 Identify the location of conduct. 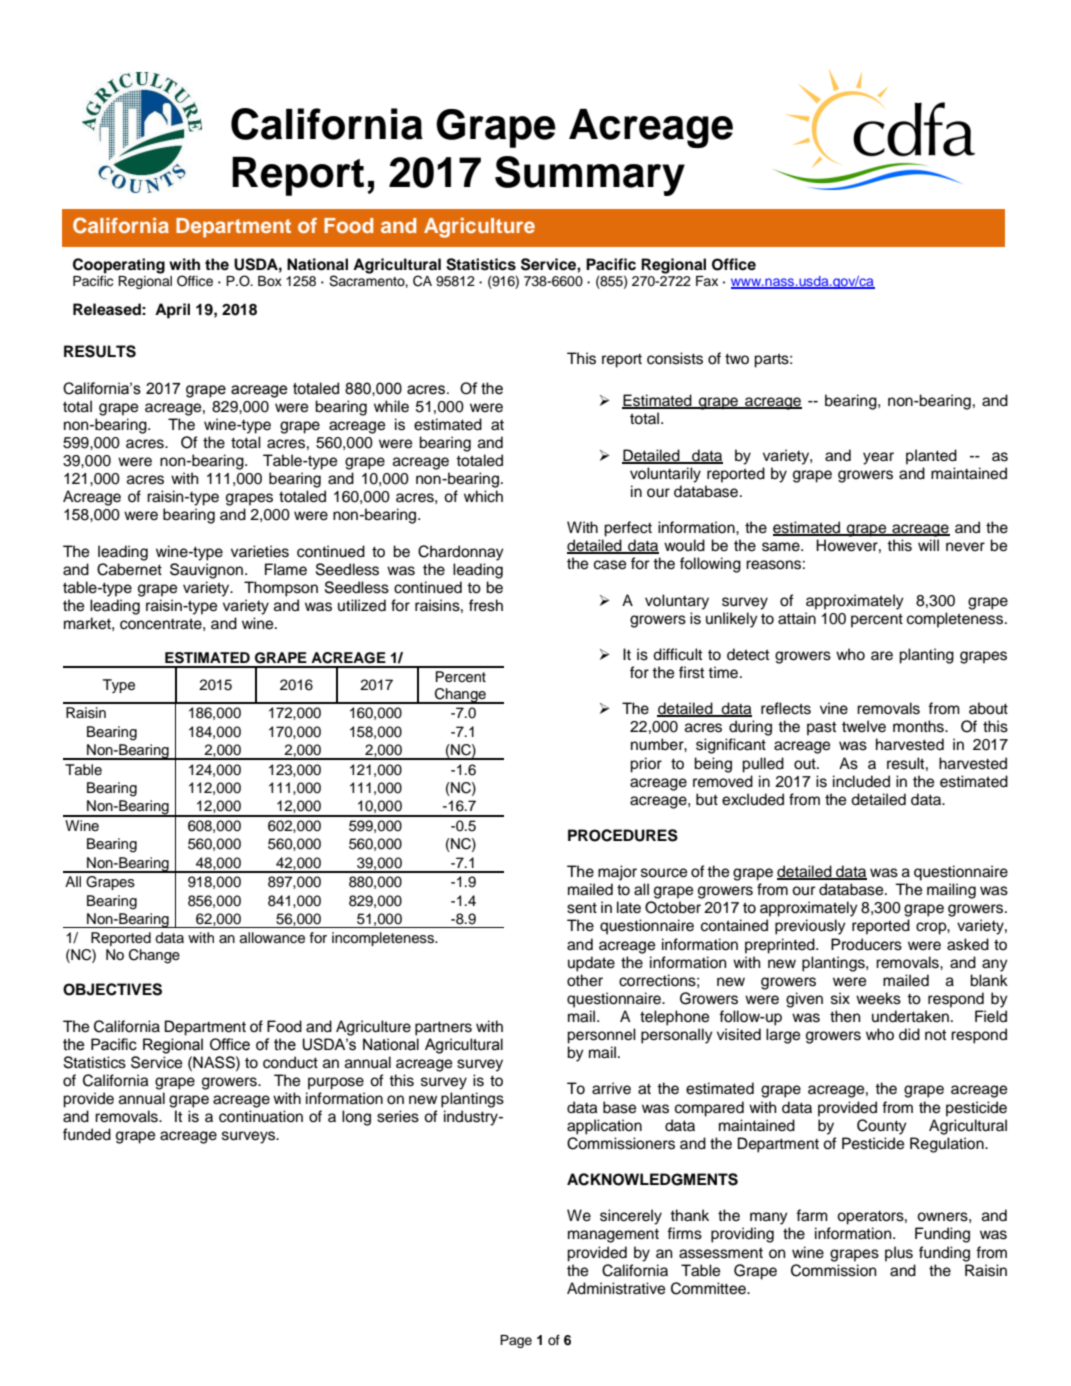
(290, 1062).
